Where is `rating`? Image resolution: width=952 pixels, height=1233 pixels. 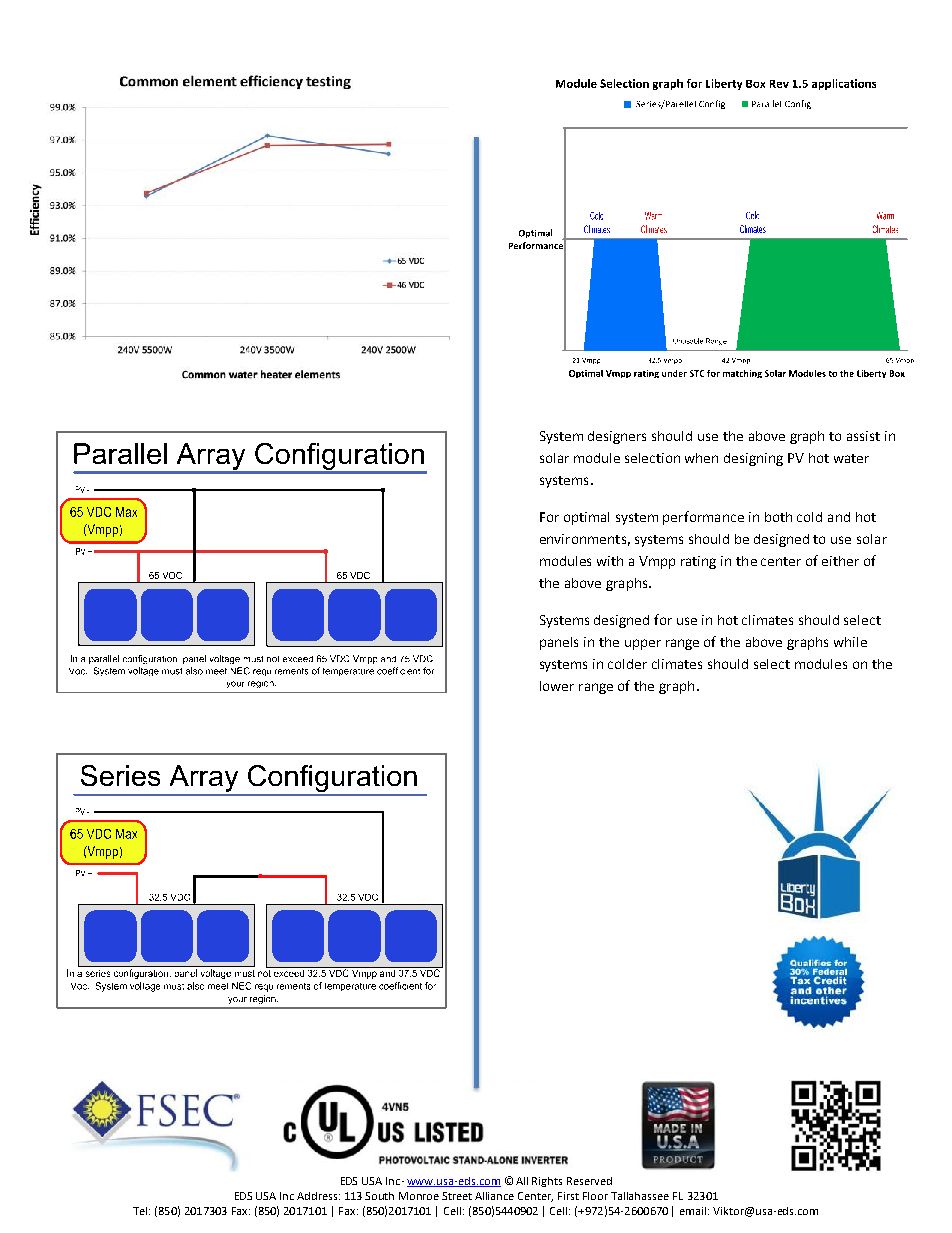
rating is located at coordinates (698, 562).
